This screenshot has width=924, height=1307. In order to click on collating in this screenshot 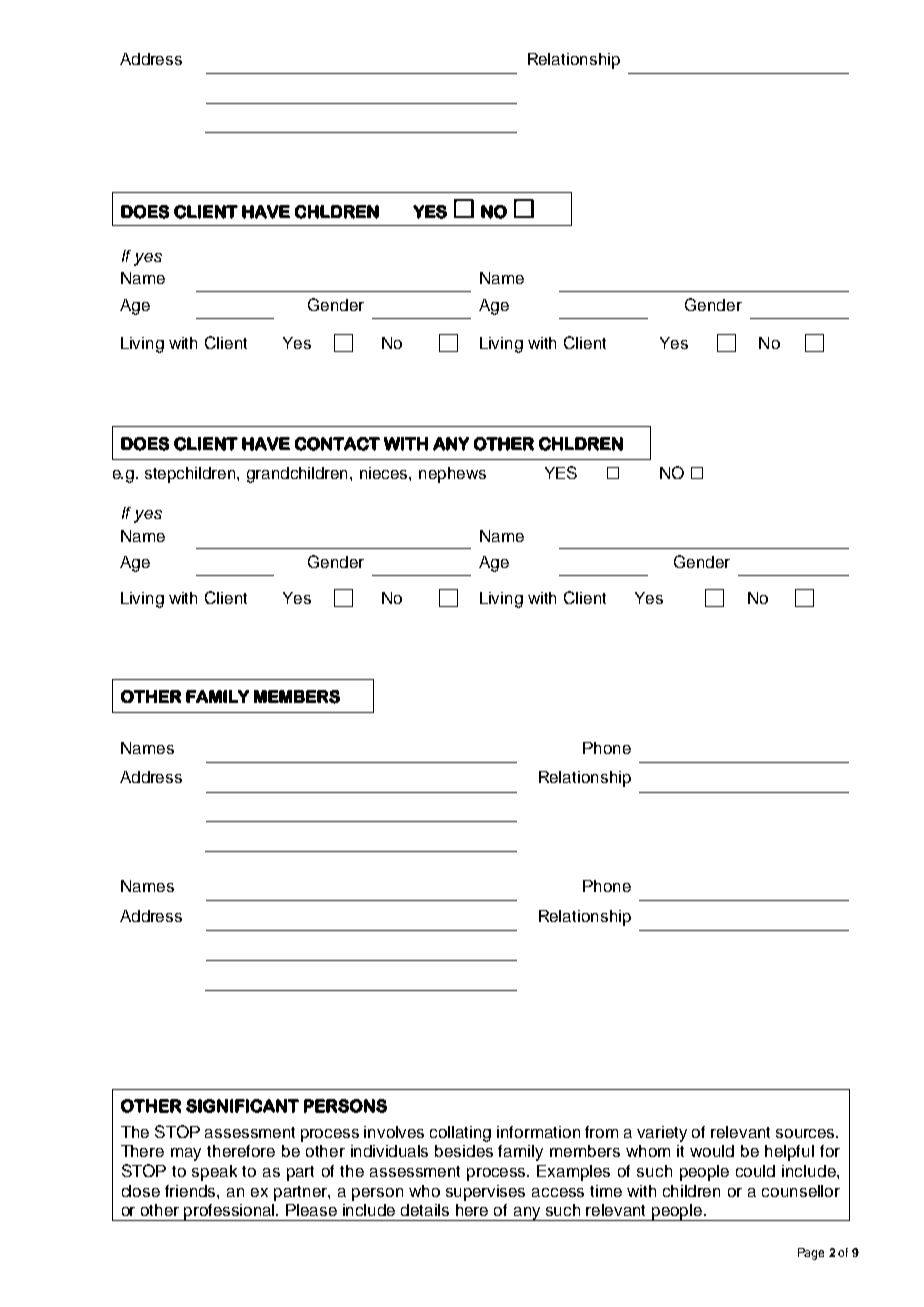, I will do `click(460, 1134)`.
